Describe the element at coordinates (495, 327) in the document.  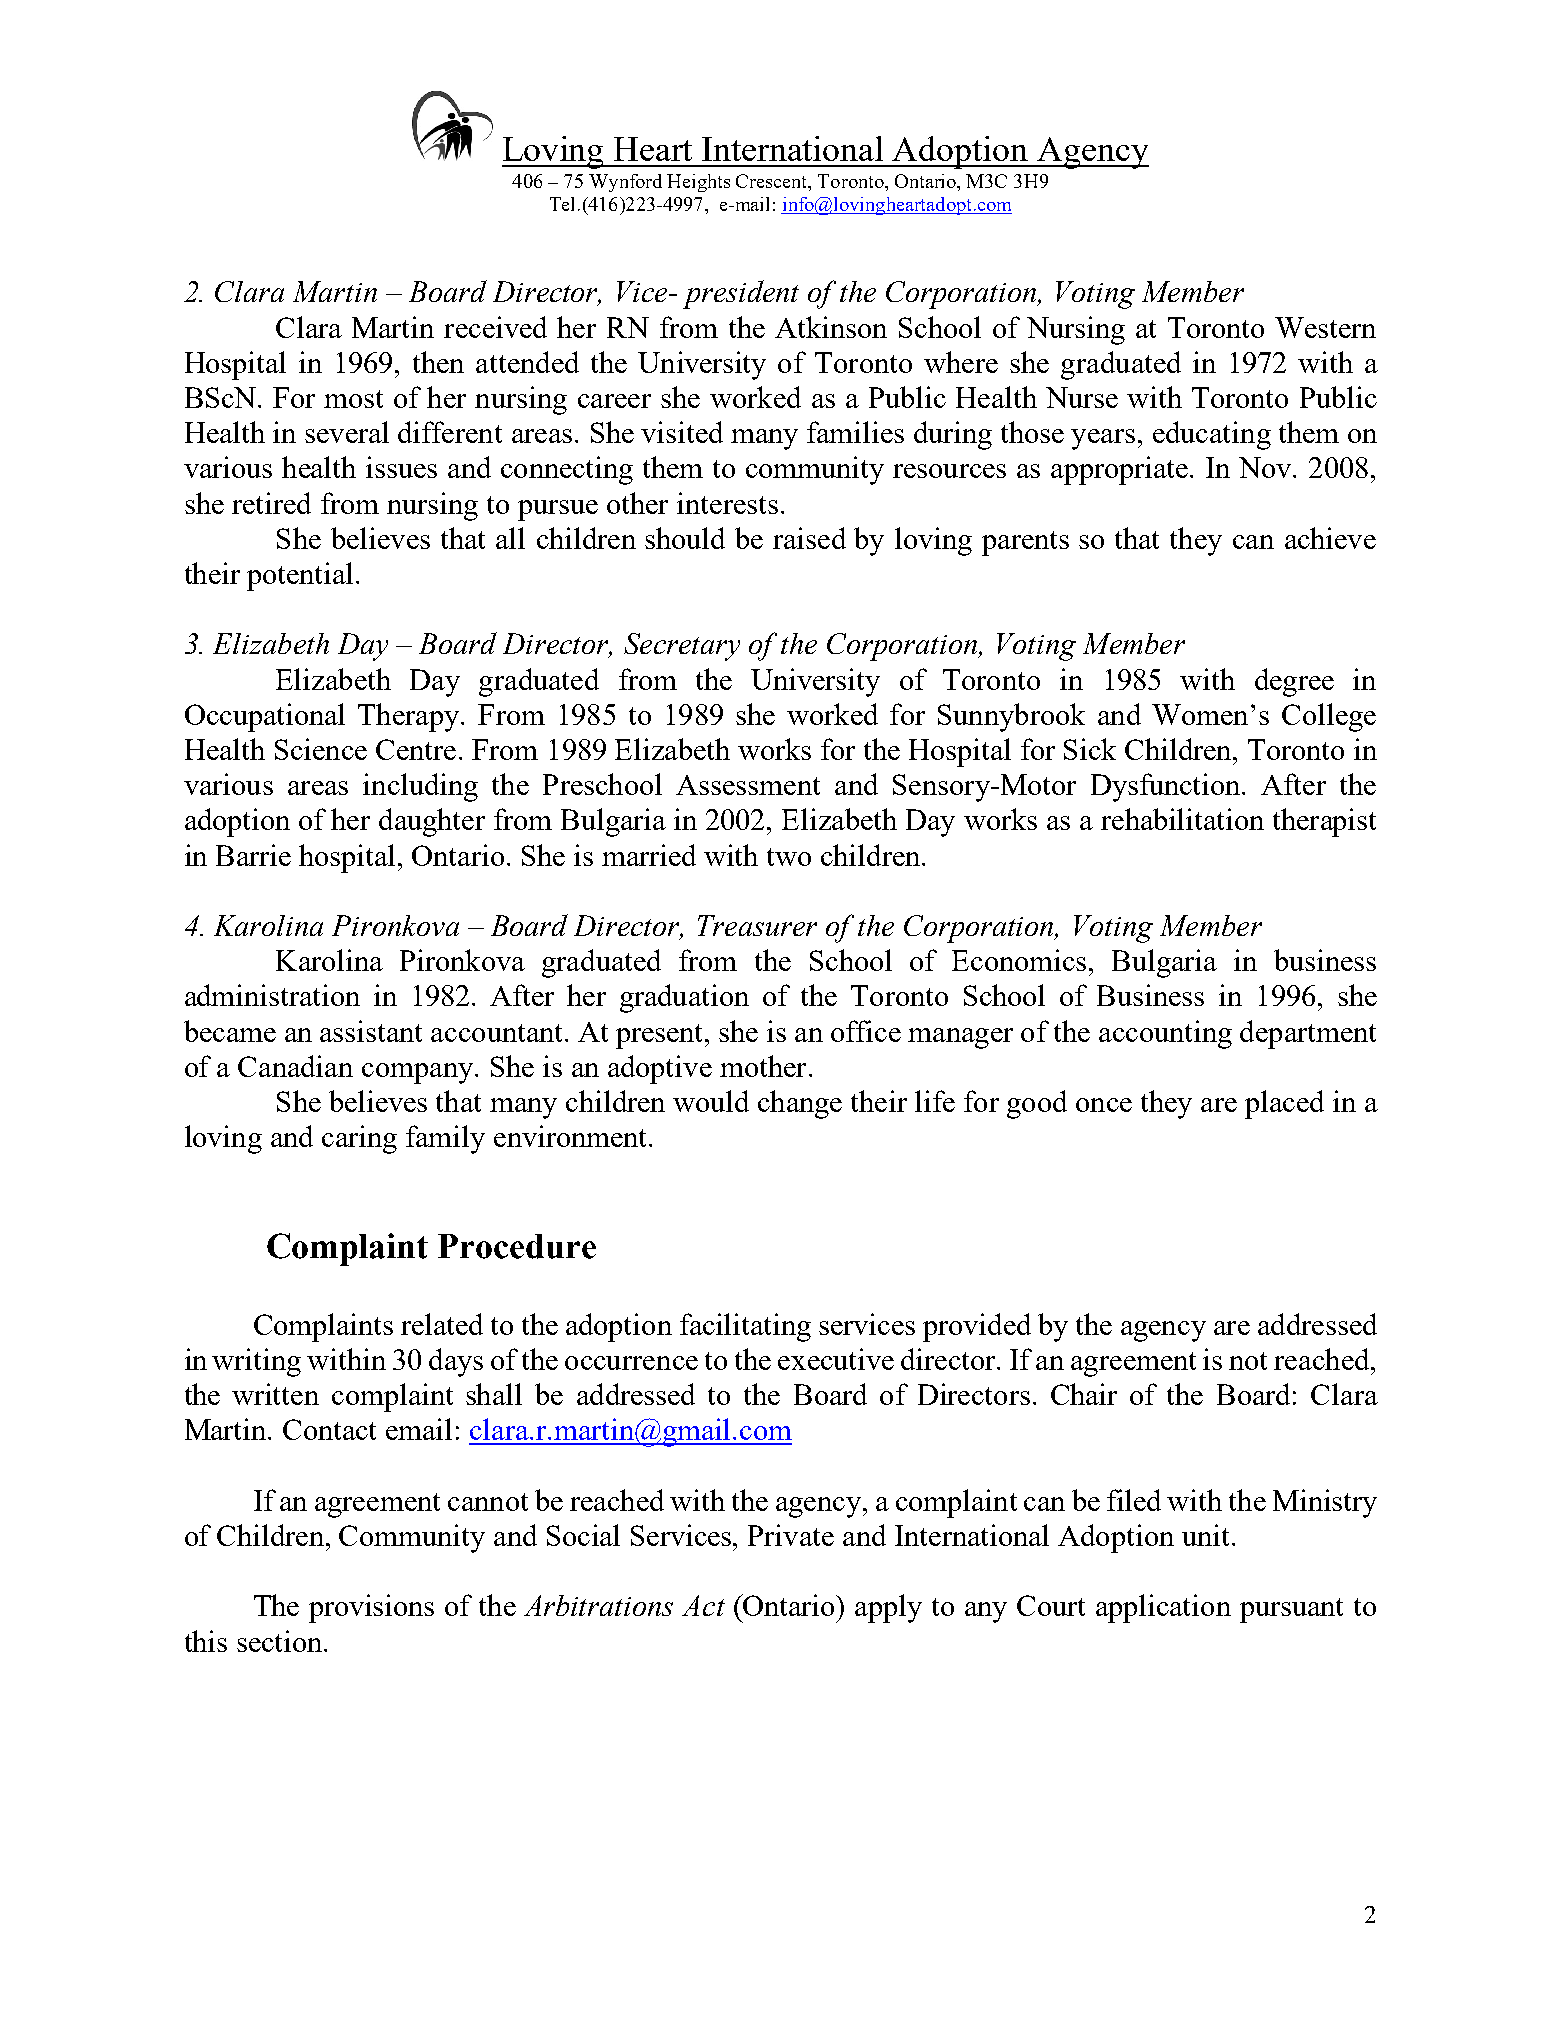
I see `received` at that location.
